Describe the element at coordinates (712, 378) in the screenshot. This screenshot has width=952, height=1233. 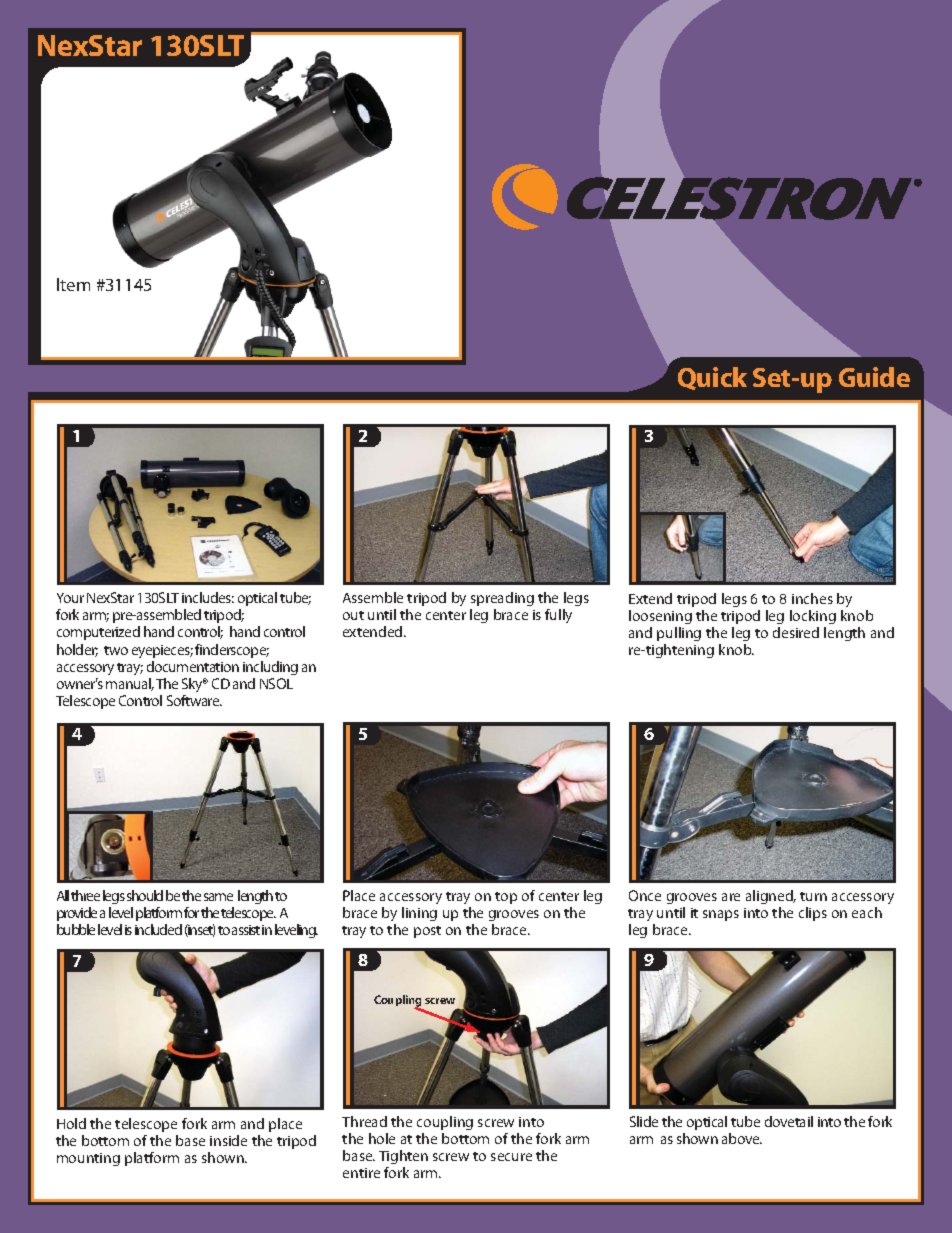
I see `Quick` at that location.
